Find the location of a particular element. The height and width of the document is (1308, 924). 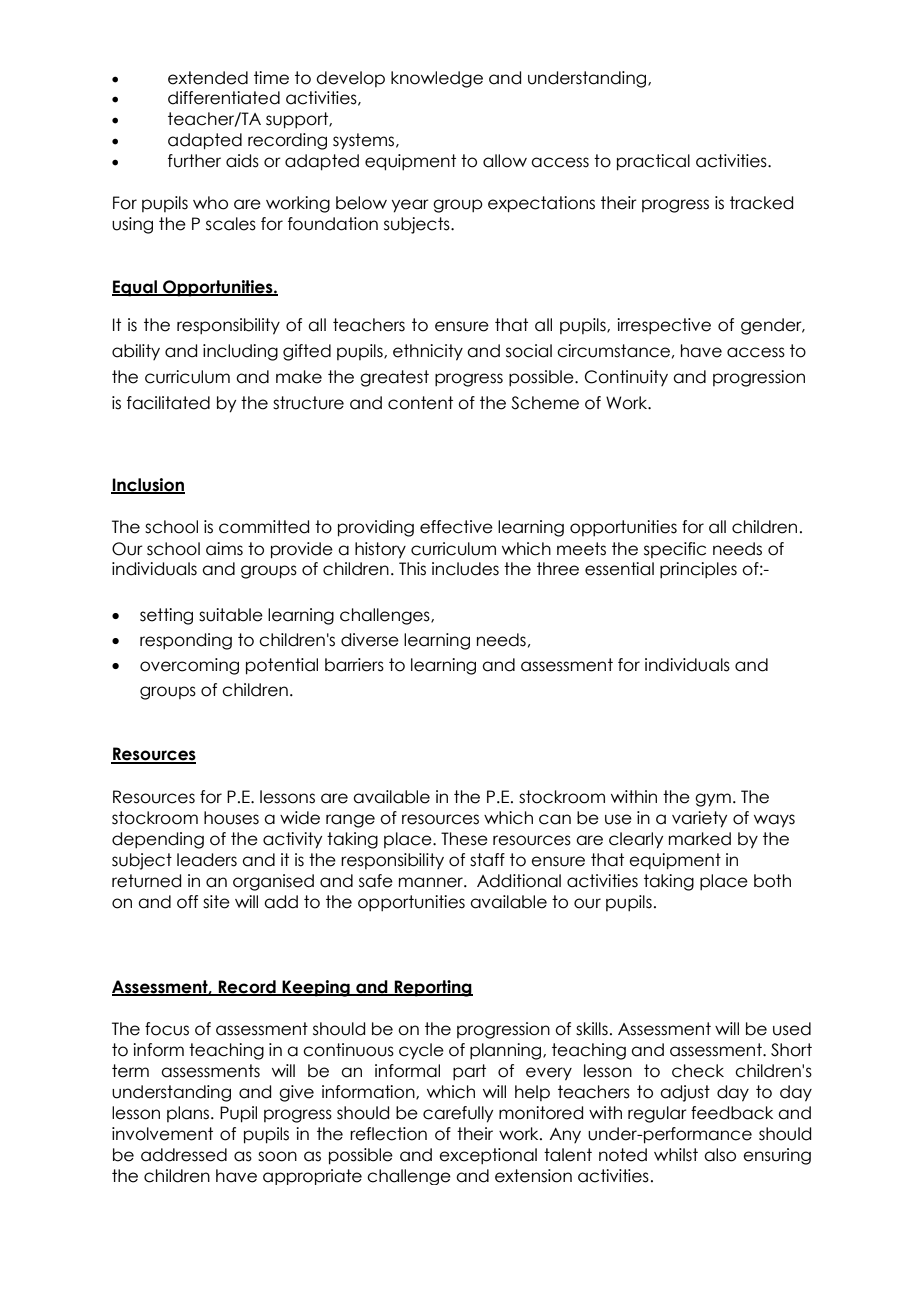

Inclusion is located at coordinates (148, 485).
